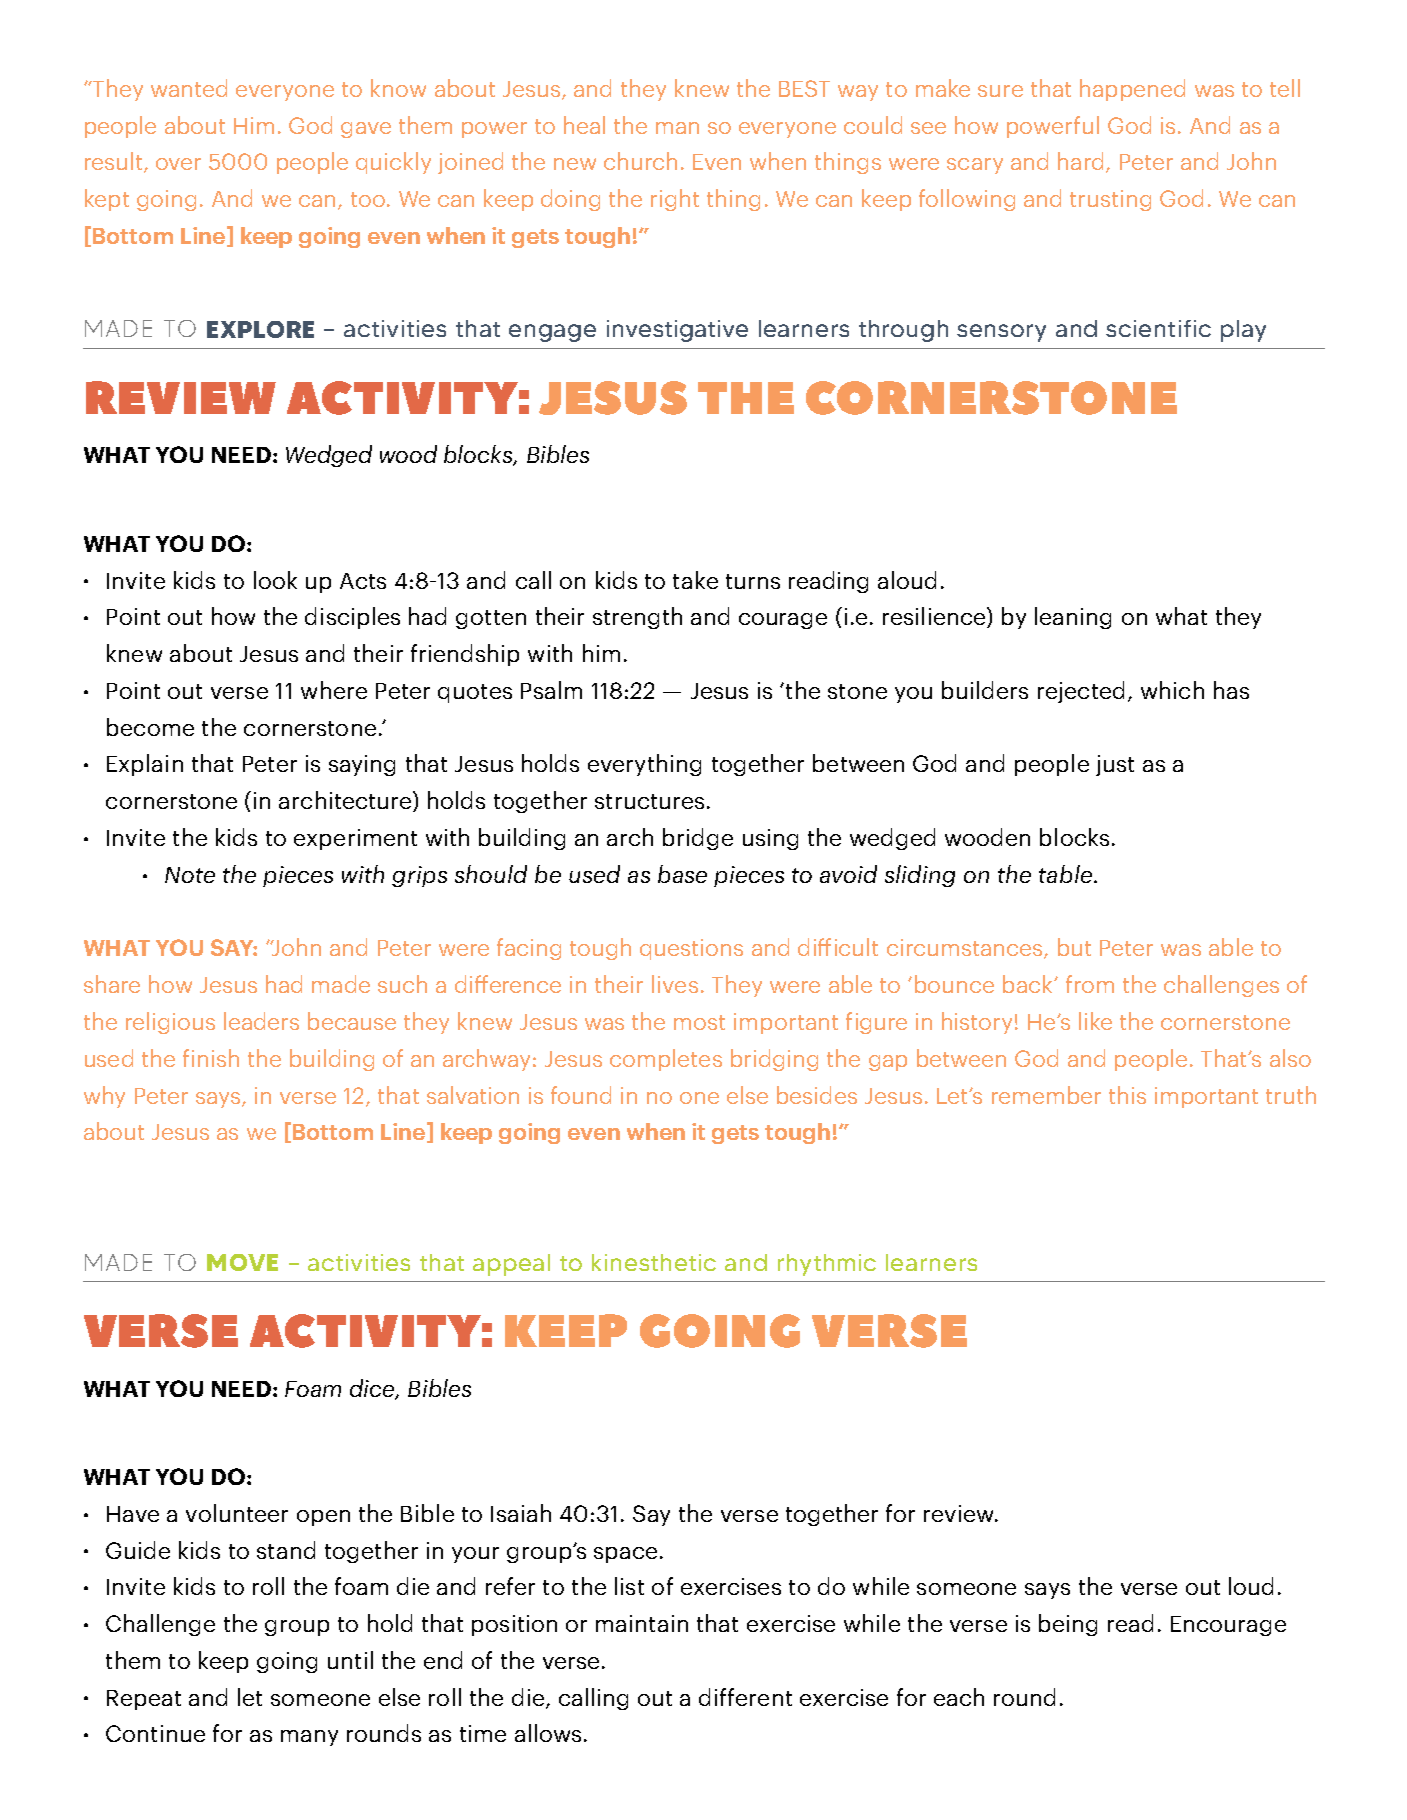  What do you see at coordinates (242, 1262) in the document?
I see `MOVE` at bounding box center [242, 1262].
